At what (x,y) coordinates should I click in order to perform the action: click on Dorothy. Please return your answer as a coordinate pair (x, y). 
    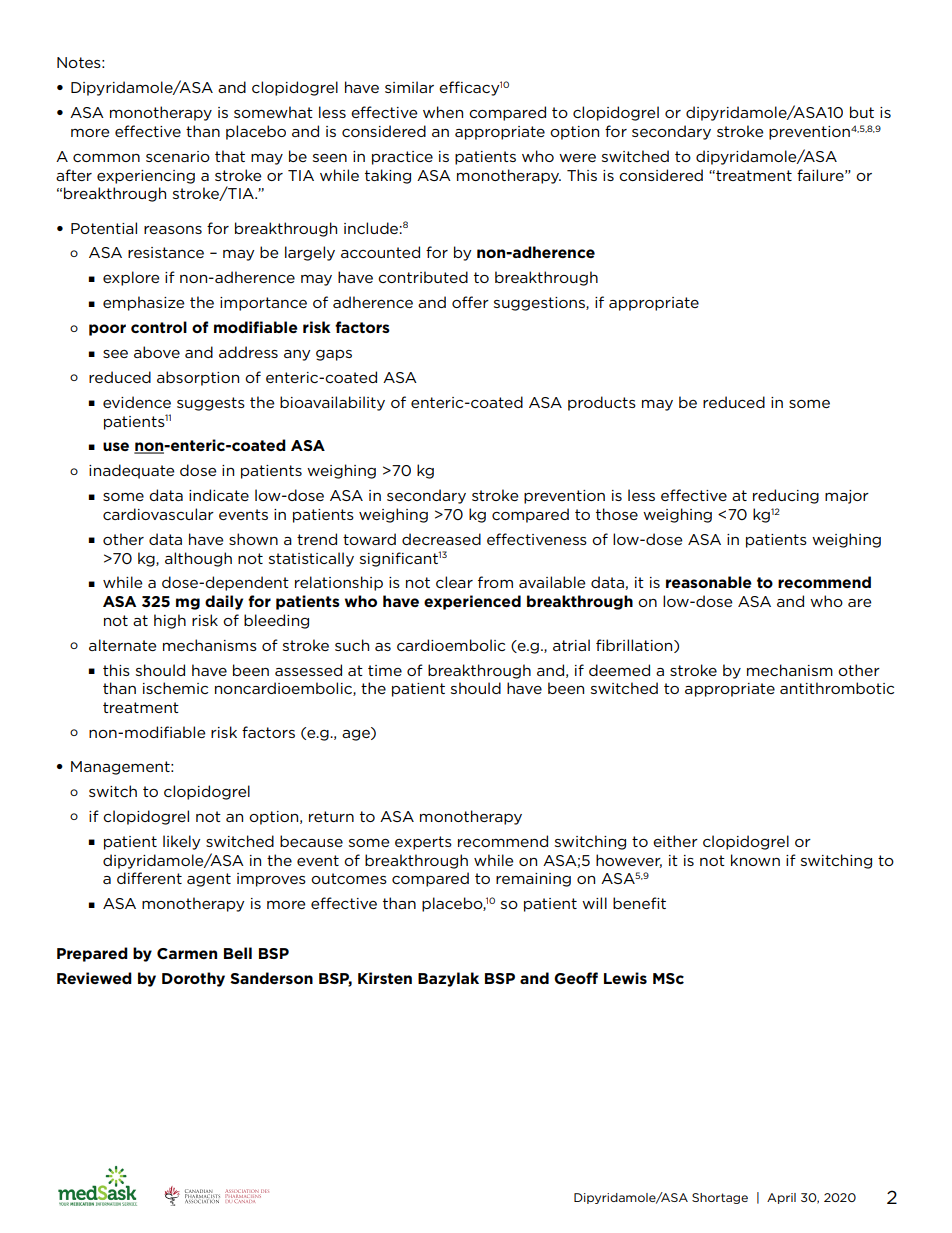
    Looking at the image, I should click on (193, 979).
